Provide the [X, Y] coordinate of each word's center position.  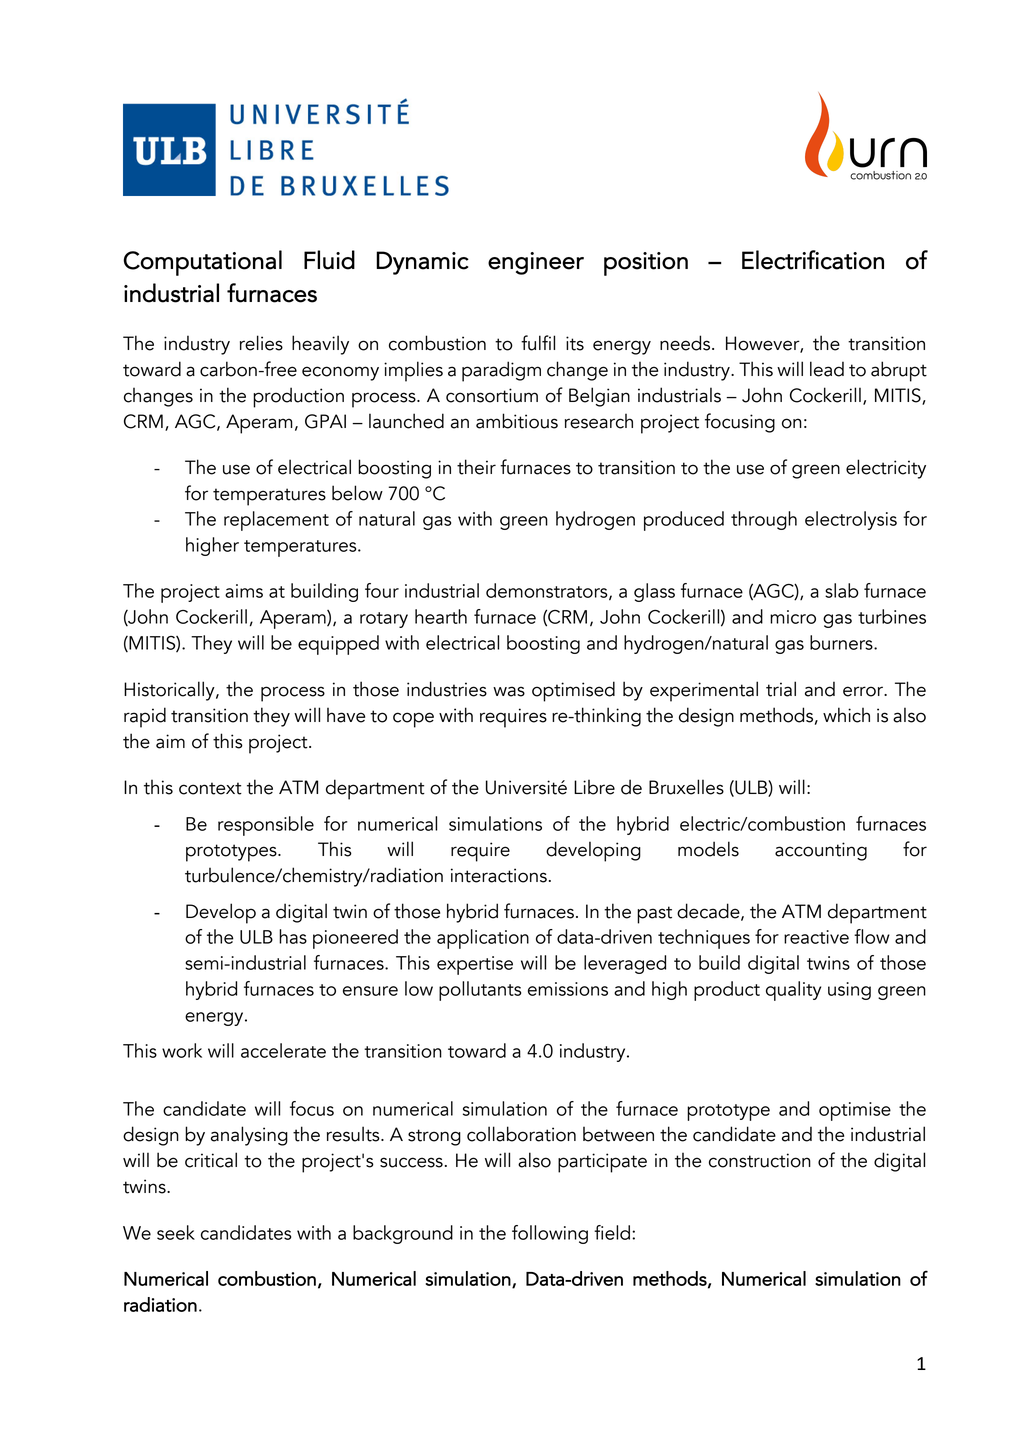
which [846, 715]
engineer [536, 263]
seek [176, 1232]
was [509, 691]
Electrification [813, 260]
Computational [202, 263]
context [210, 788]
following [550, 1234]
